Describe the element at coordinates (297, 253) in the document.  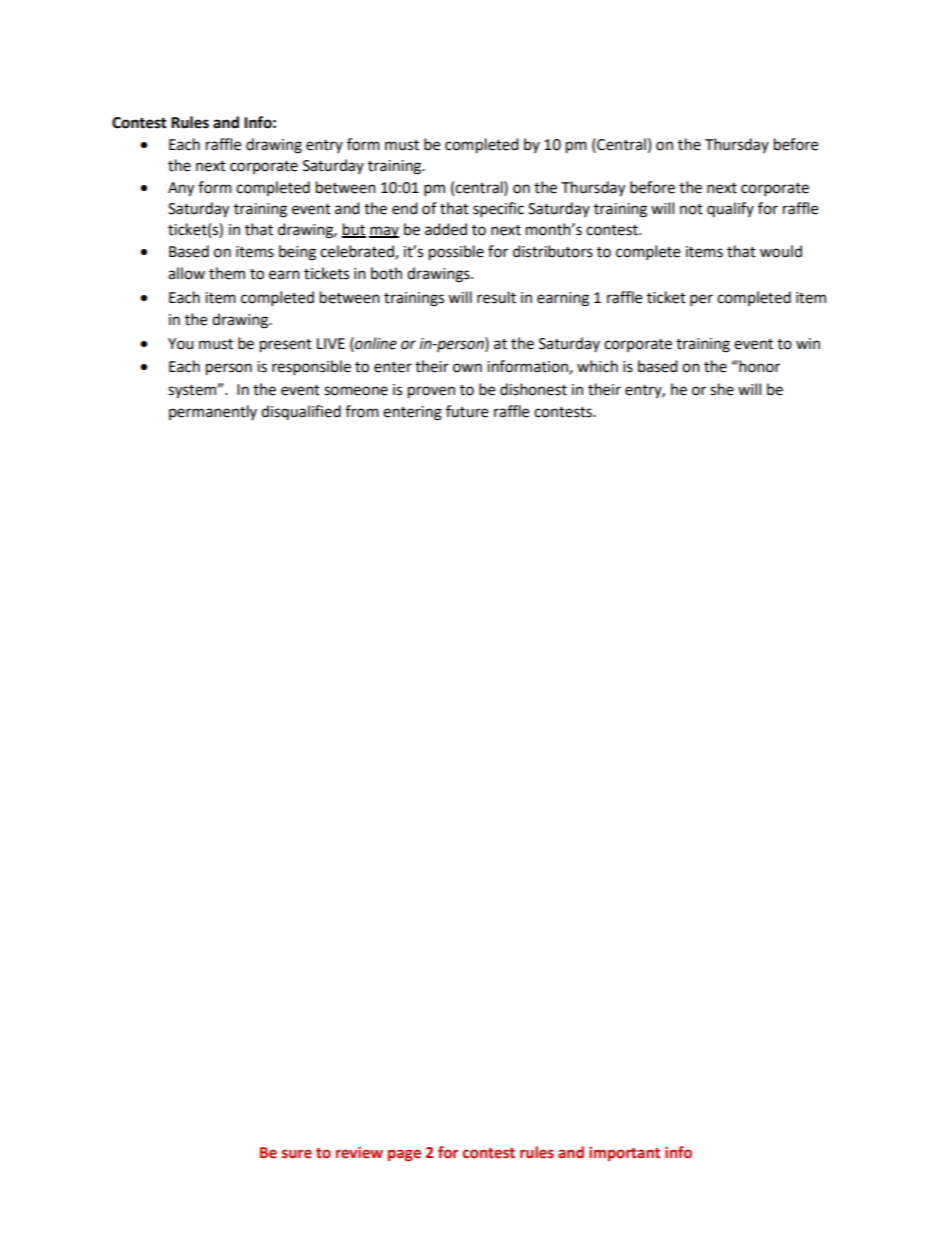
I see `being` at that location.
